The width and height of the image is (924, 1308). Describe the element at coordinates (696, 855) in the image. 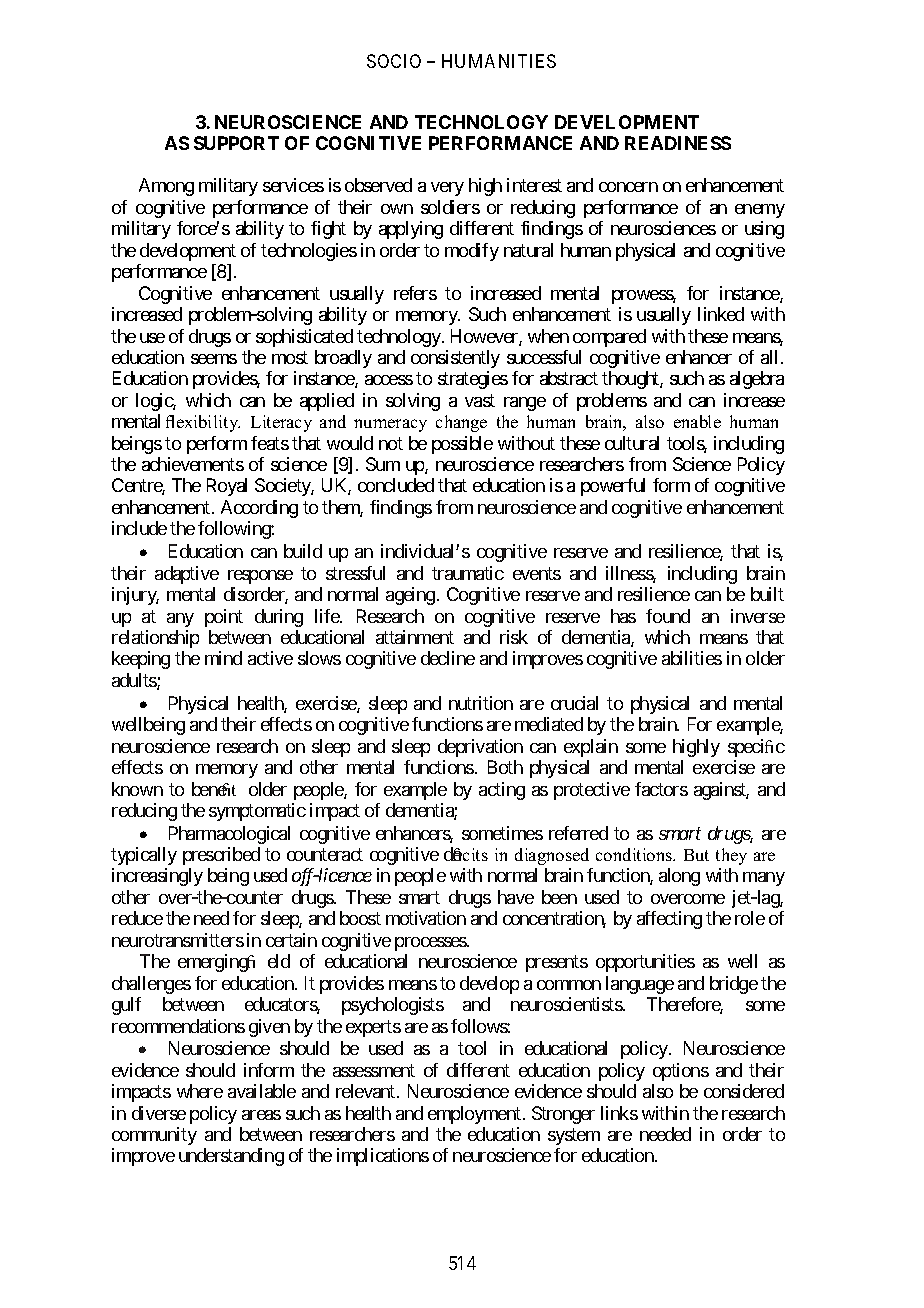

I see `But` at that location.
